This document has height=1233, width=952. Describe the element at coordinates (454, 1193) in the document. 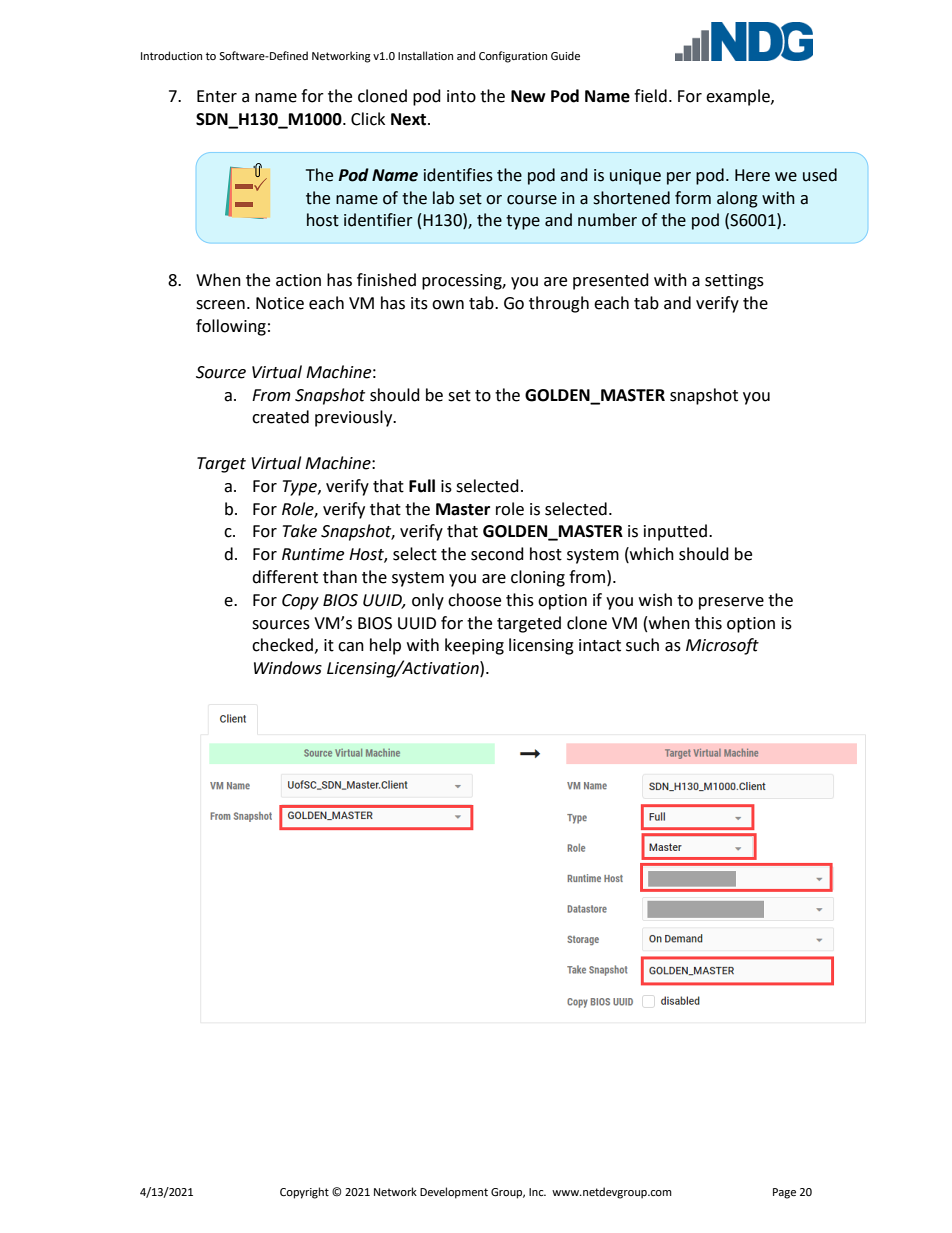

I see `Development` at that location.
